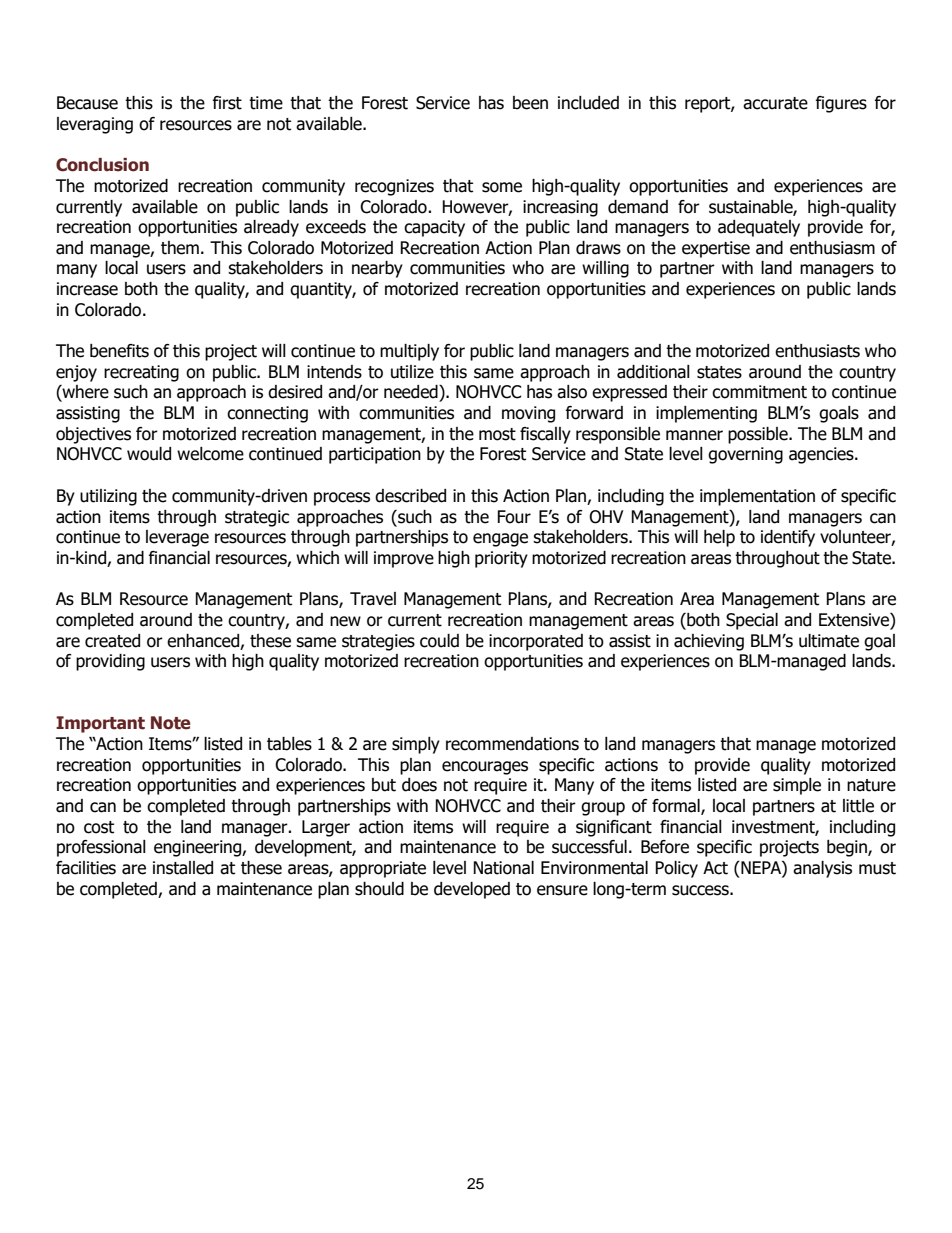  I want to click on benefits, so click(119, 351).
